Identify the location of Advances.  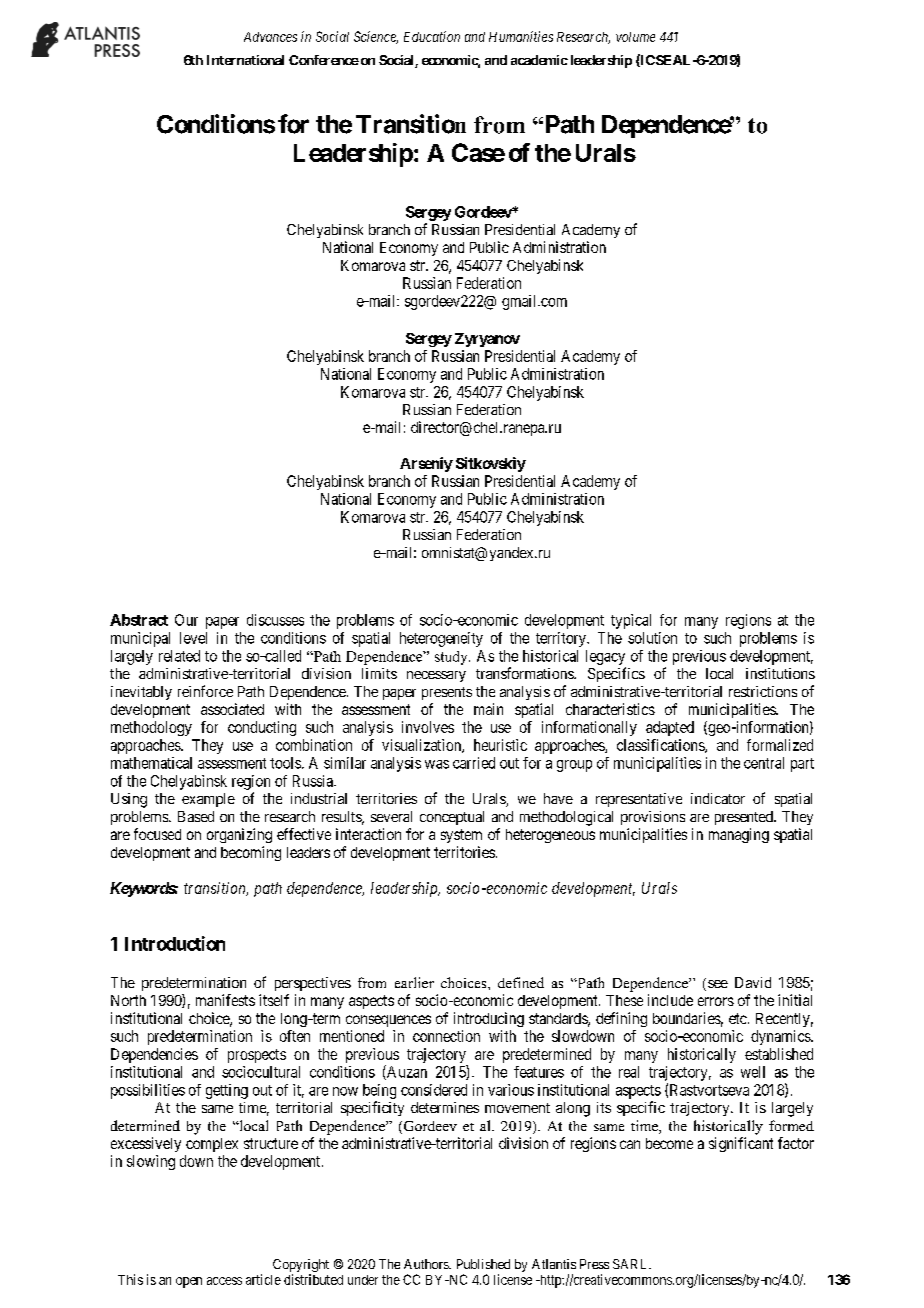
(270, 37).
